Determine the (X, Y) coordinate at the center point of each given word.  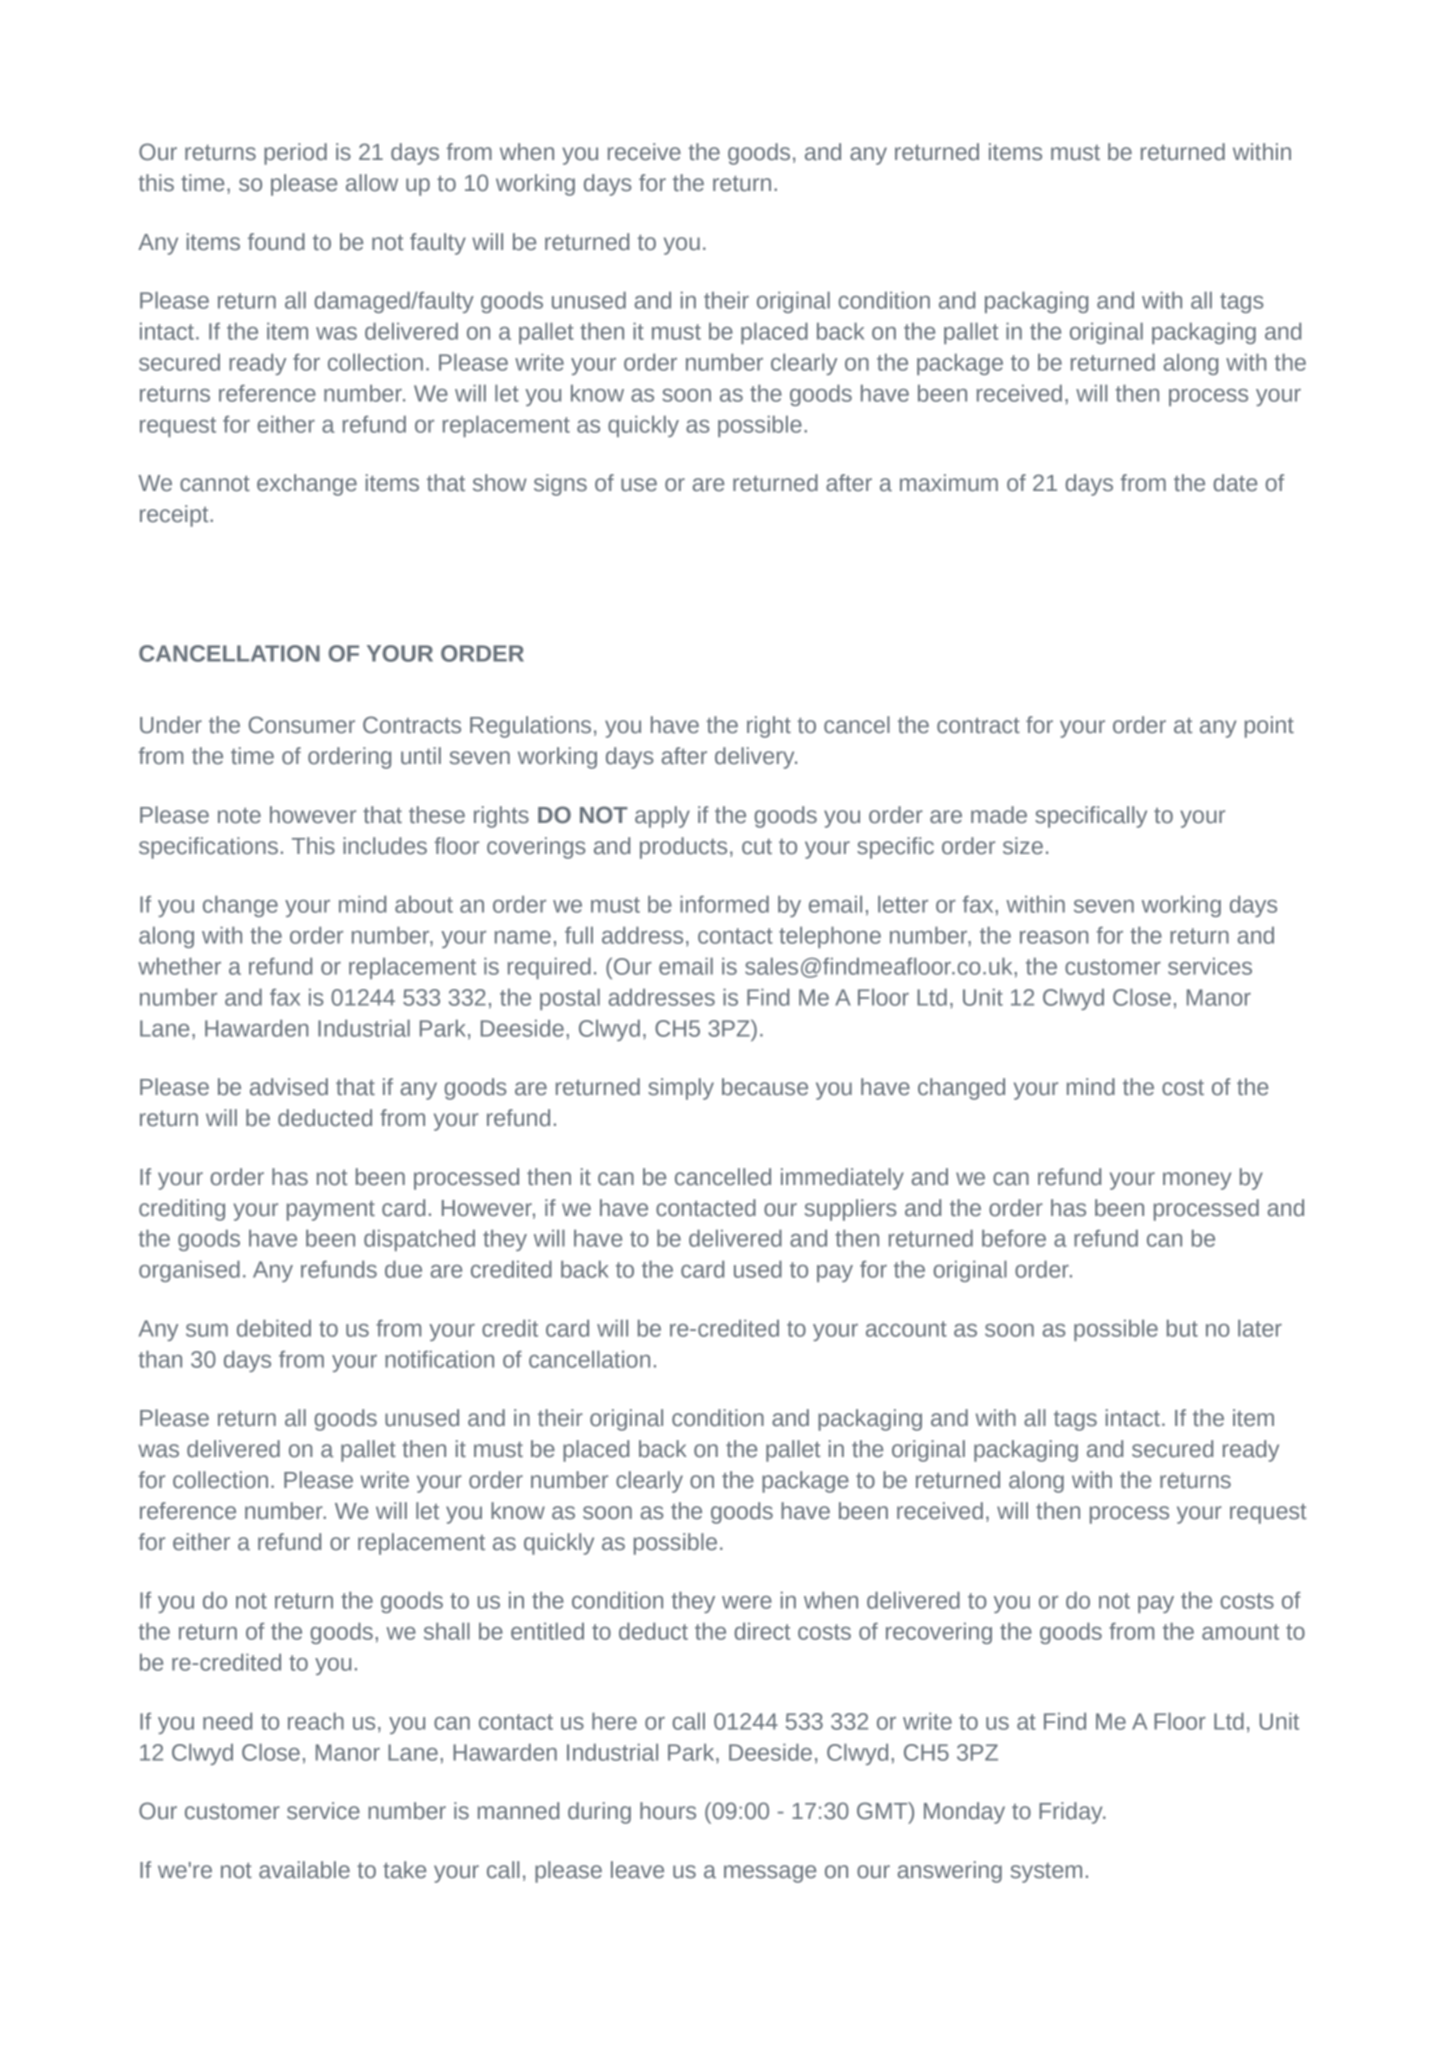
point (1269, 727)
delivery (756, 758)
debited (274, 1328)
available (304, 1870)
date (1235, 483)
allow (372, 183)
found (276, 242)
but (1182, 1328)
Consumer (302, 725)
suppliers (850, 1210)
